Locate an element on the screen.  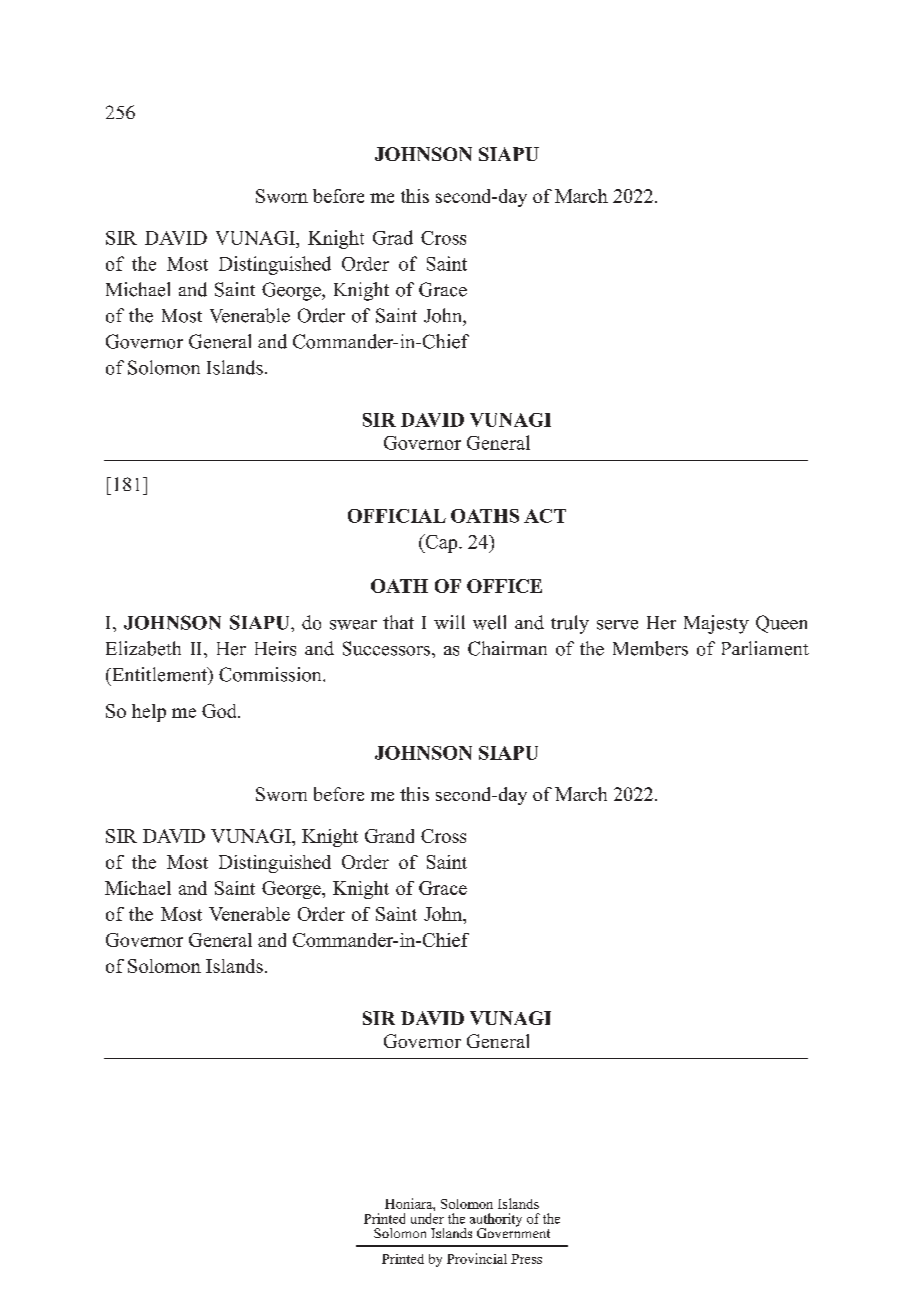
ACT is located at coordinates (545, 516).
